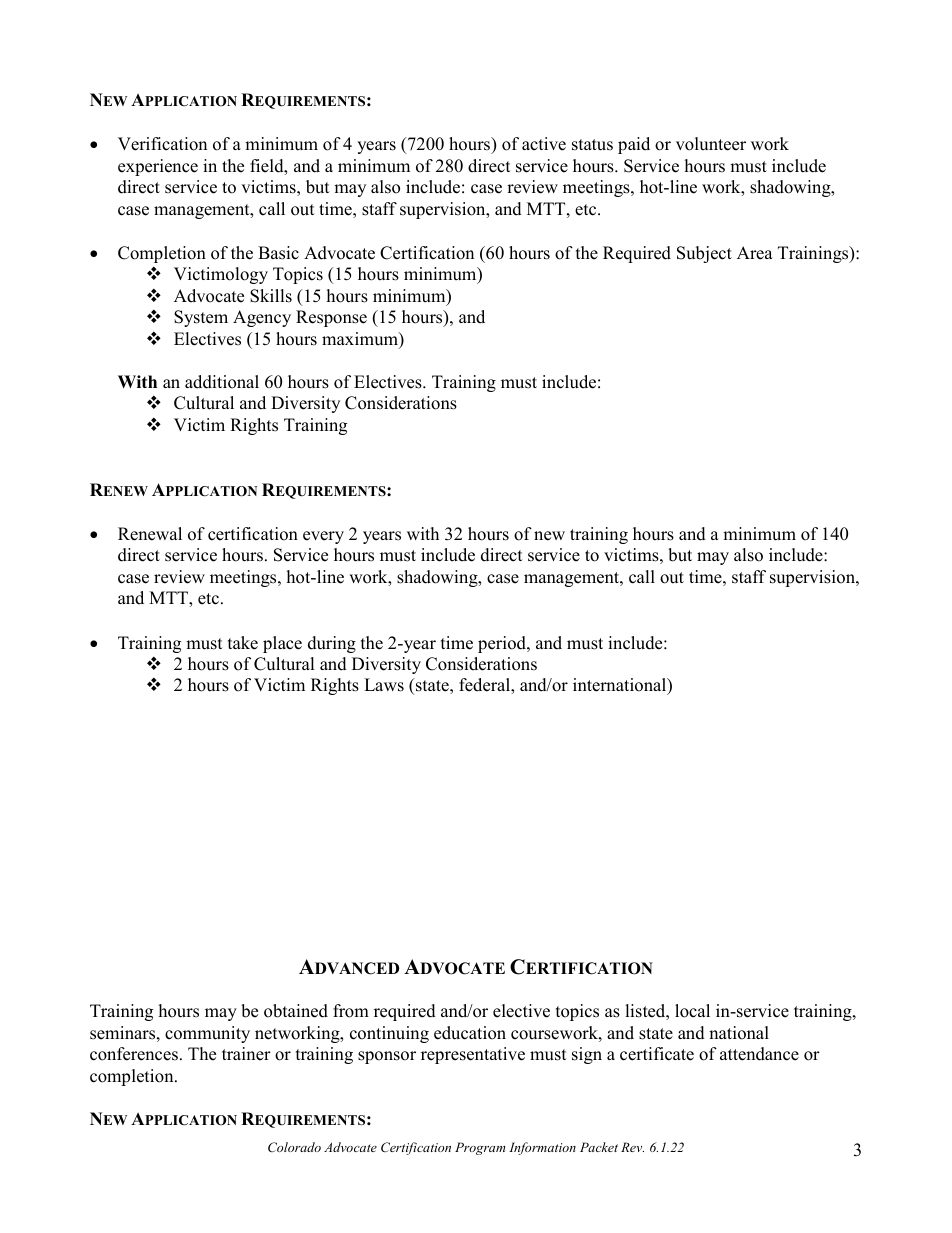  I want to click on Laws, so click(384, 685).
